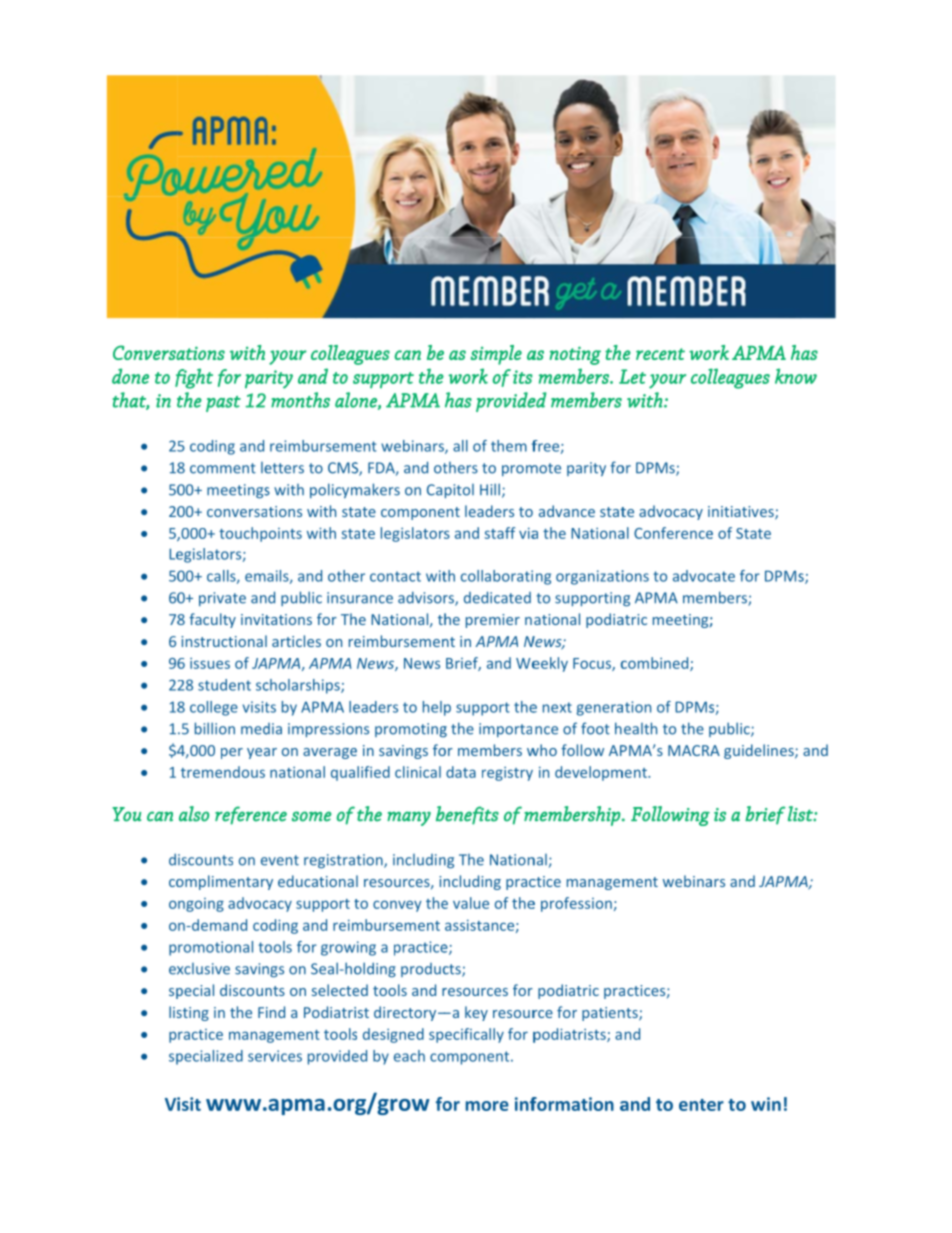 The width and height of the page is (952, 1233). Describe the element at coordinates (223, 404) in the page. I see `past` at that location.
